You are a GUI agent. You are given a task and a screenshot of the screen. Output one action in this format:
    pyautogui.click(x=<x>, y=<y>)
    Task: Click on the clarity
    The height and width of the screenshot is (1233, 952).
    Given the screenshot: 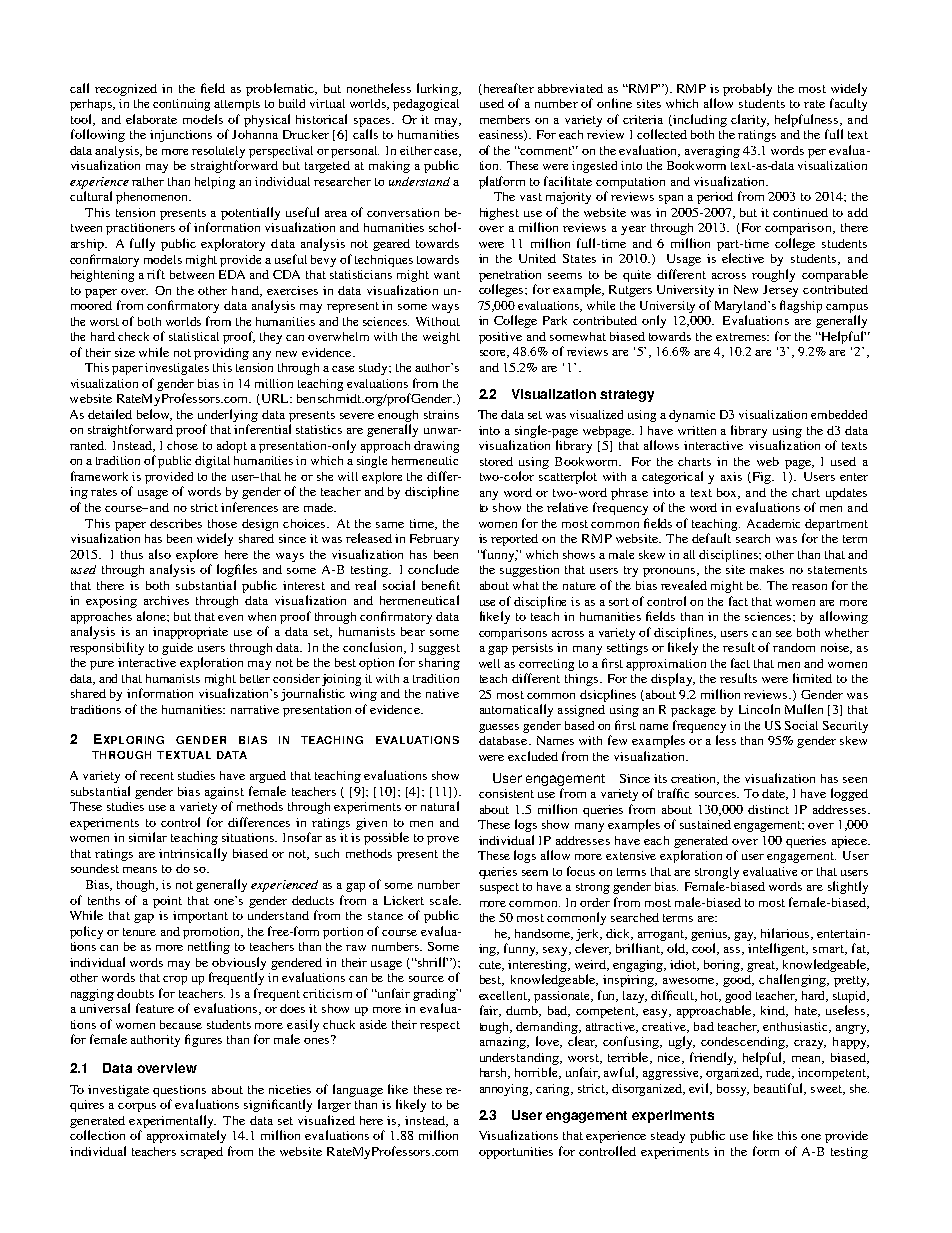 What is the action you would take?
    pyautogui.click(x=750, y=120)
